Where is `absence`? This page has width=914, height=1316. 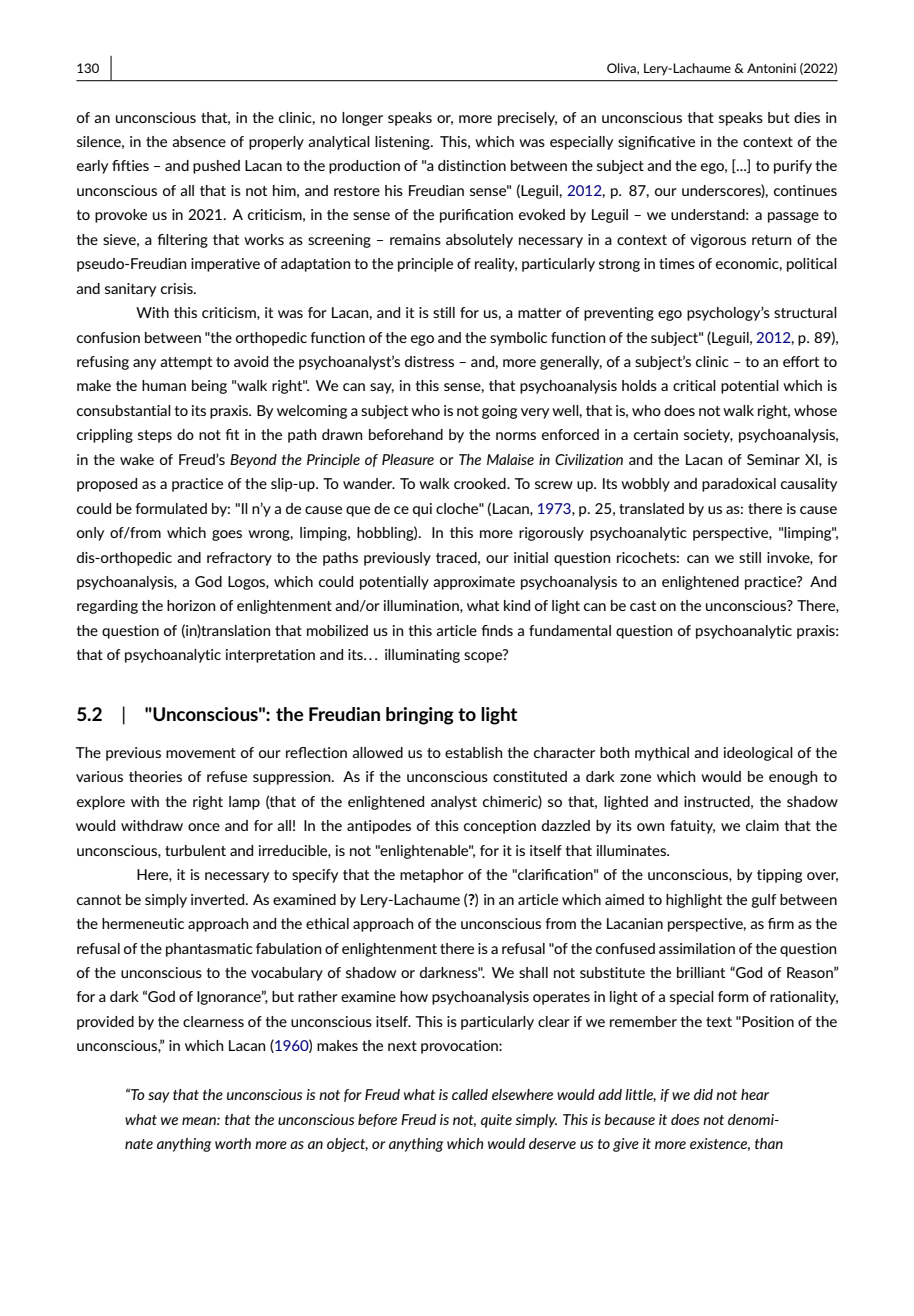
absence is located at coordinates (199, 141).
